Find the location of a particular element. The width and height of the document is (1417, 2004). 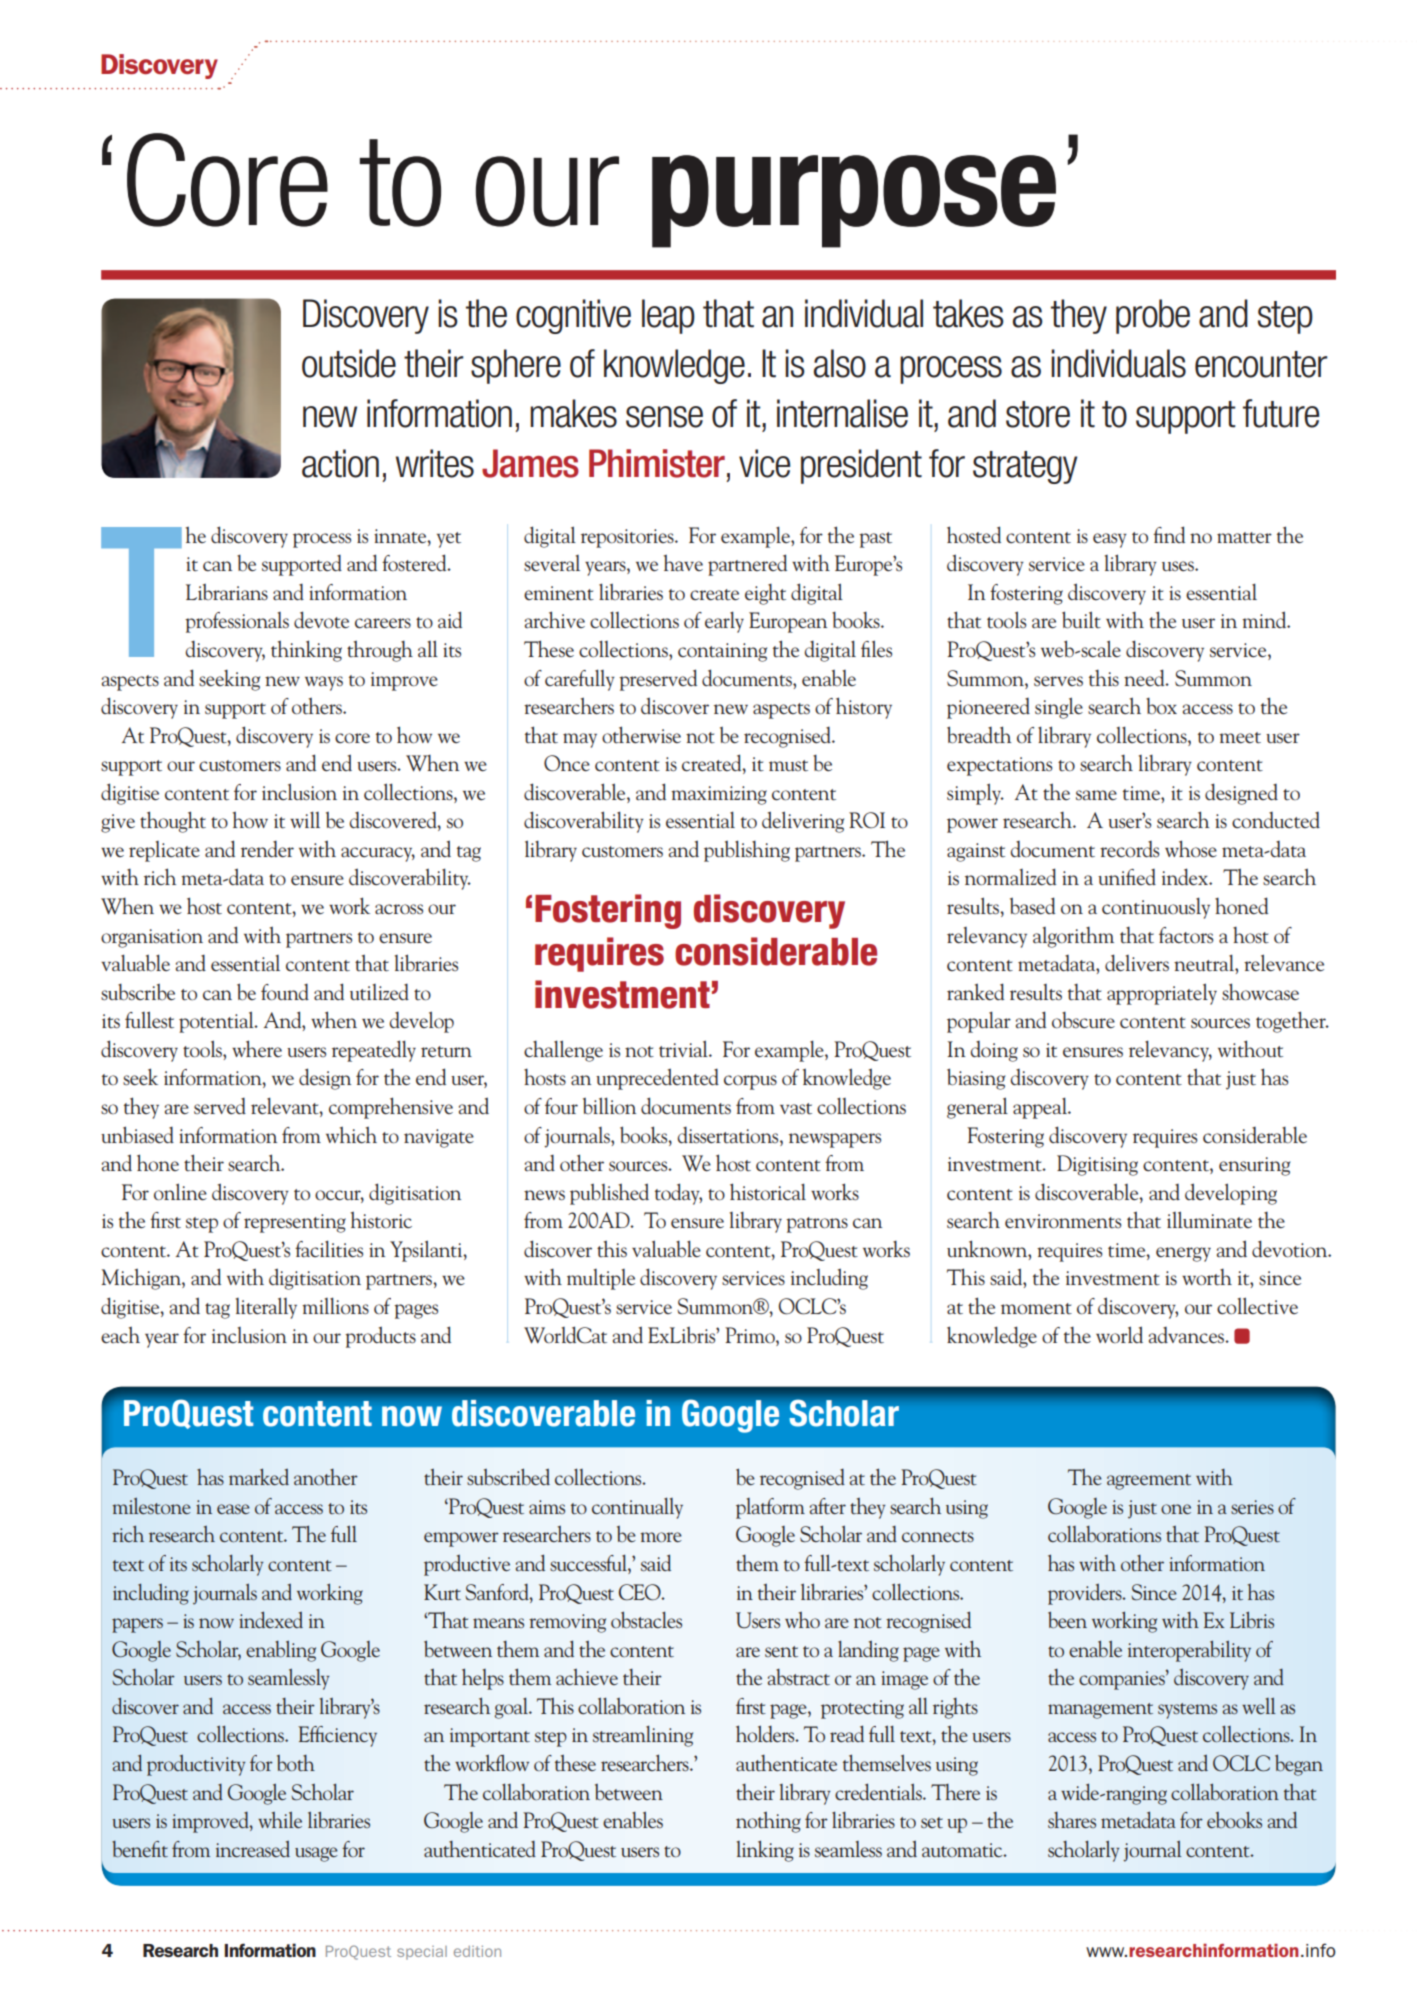

leap is located at coordinates (668, 316).
